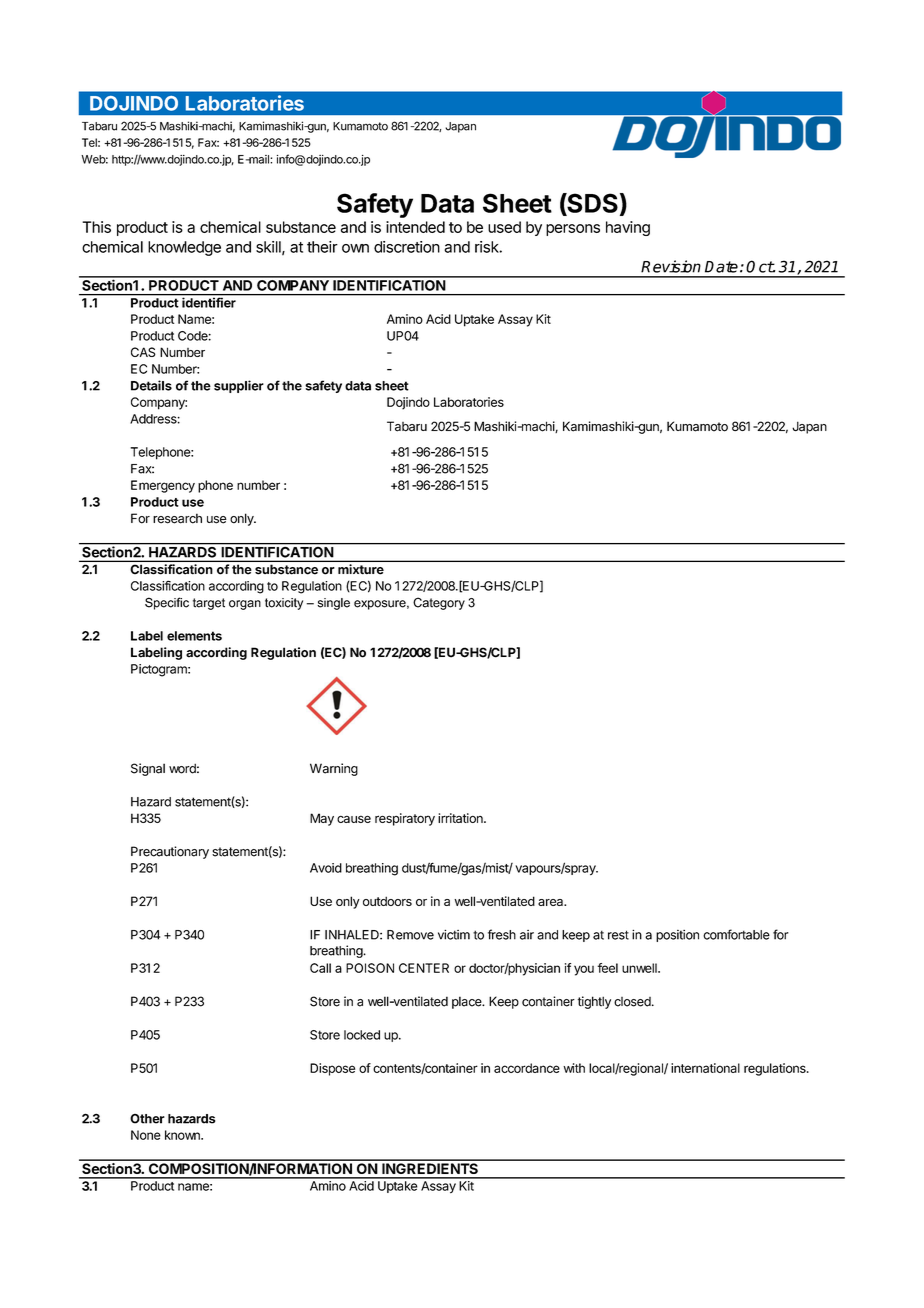 The height and width of the document is (1308, 924). Describe the element at coordinates (461, 818) in the document. I see `irritation` at that location.
